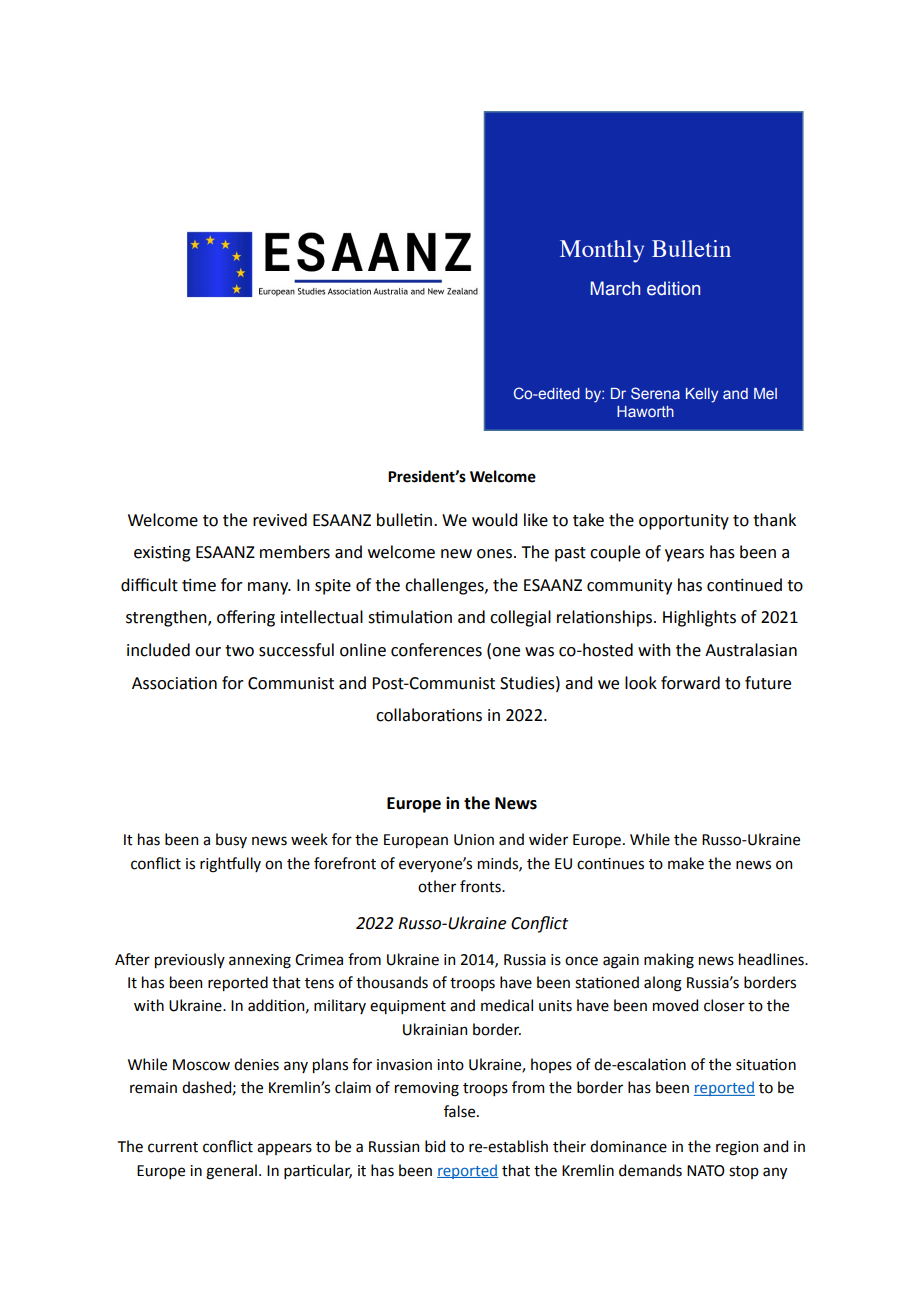 The width and height of the document is (924, 1308). Describe the element at coordinates (280, 520) in the document. I see `revived` at that location.
